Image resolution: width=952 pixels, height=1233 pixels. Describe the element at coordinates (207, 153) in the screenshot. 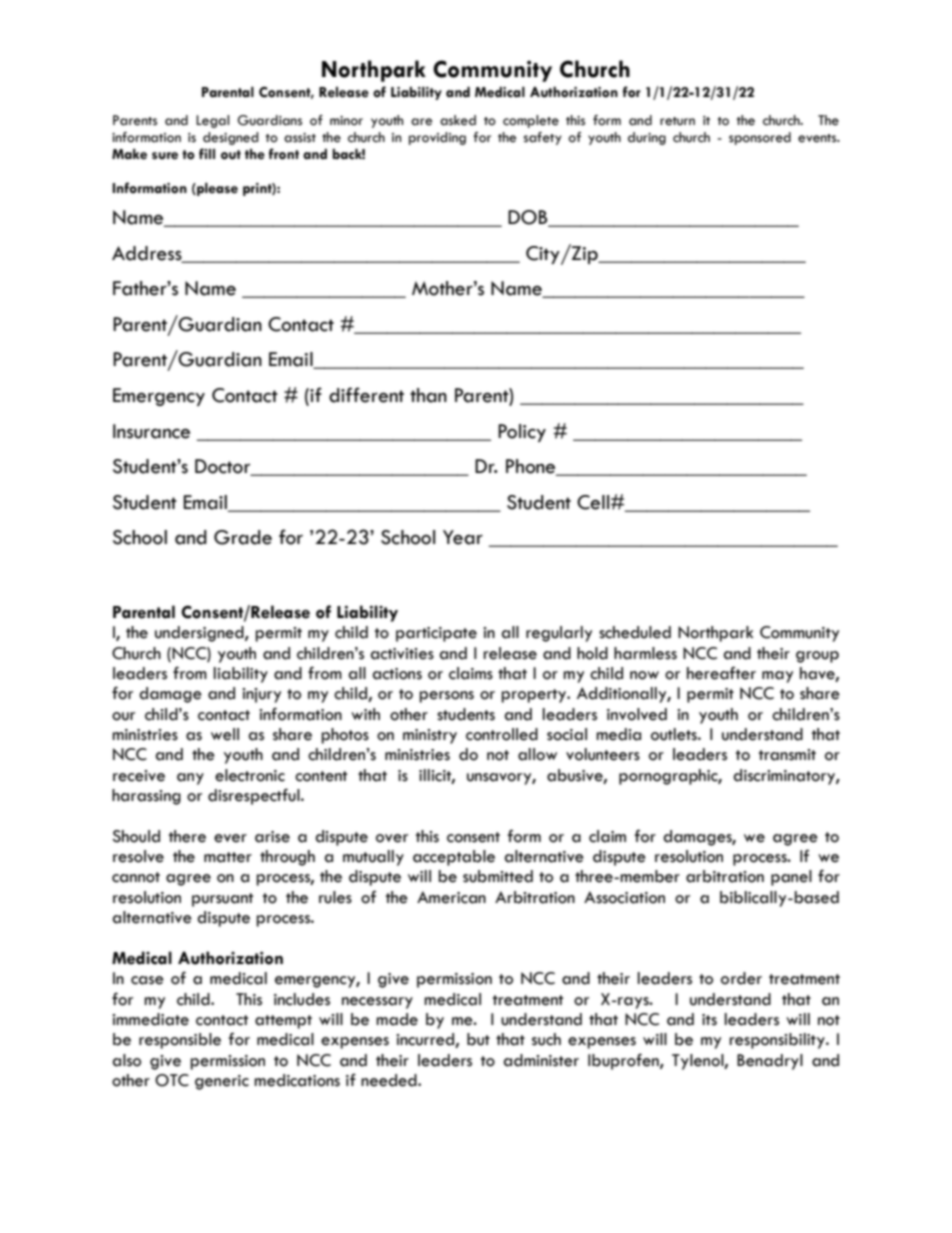

I see `fill` at that location.
